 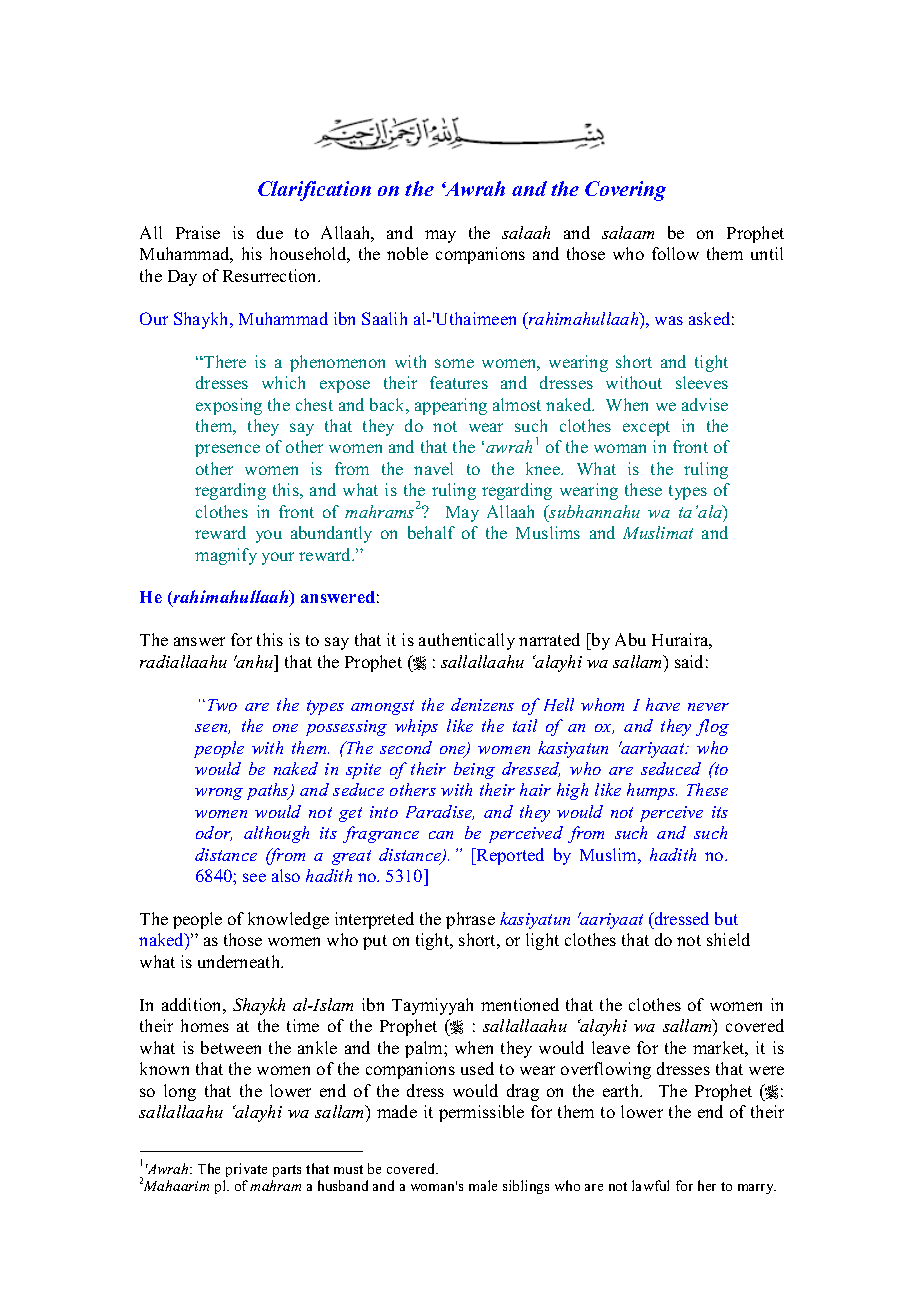 What do you see at coordinates (270, 232) in the screenshot?
I see `due` at bounding box center [270, 232].
